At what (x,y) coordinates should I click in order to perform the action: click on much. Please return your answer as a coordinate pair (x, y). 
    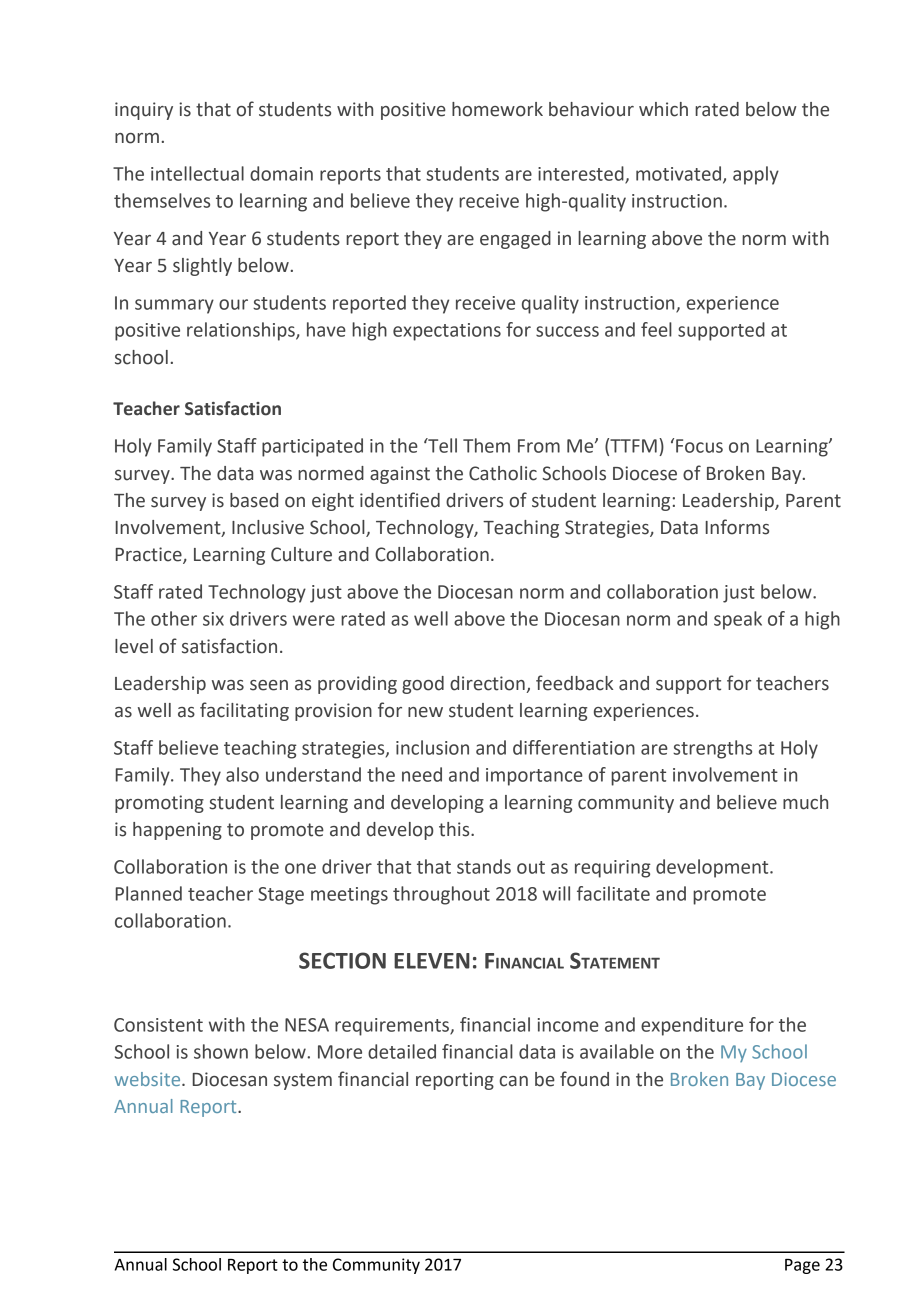
    Looking at the image, I should click on (805, 802).
